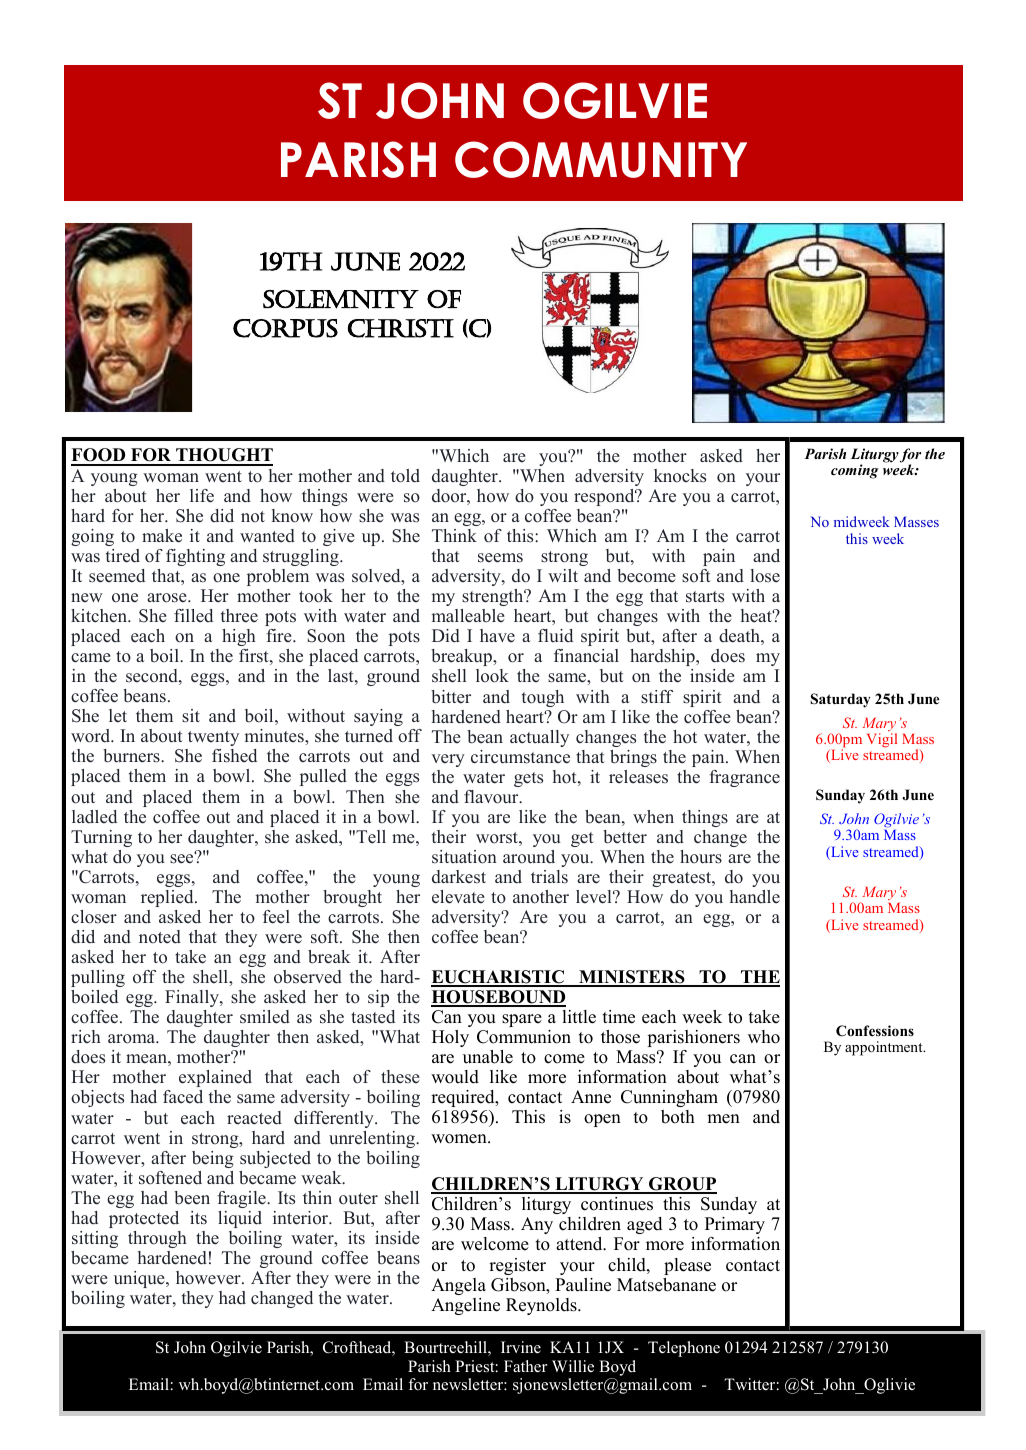 The height and width of the image is (1450, 1026). What do you see at coordinates (855, 471) in the image?
I see `coming` at bounding box center [855, 471].
